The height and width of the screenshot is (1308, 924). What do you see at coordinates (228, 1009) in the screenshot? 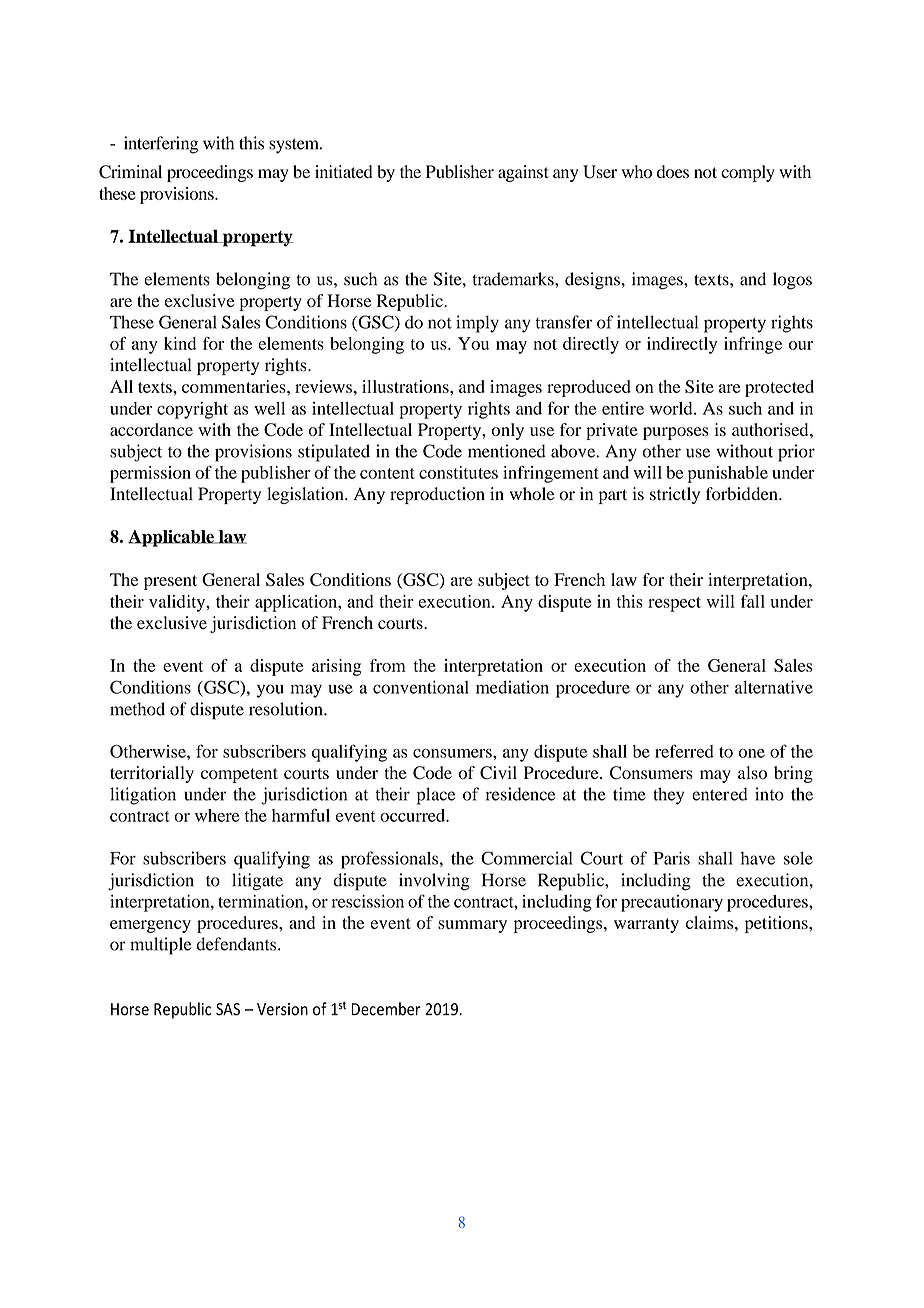
I see `SAS` at bounding box center [228, 1009].
